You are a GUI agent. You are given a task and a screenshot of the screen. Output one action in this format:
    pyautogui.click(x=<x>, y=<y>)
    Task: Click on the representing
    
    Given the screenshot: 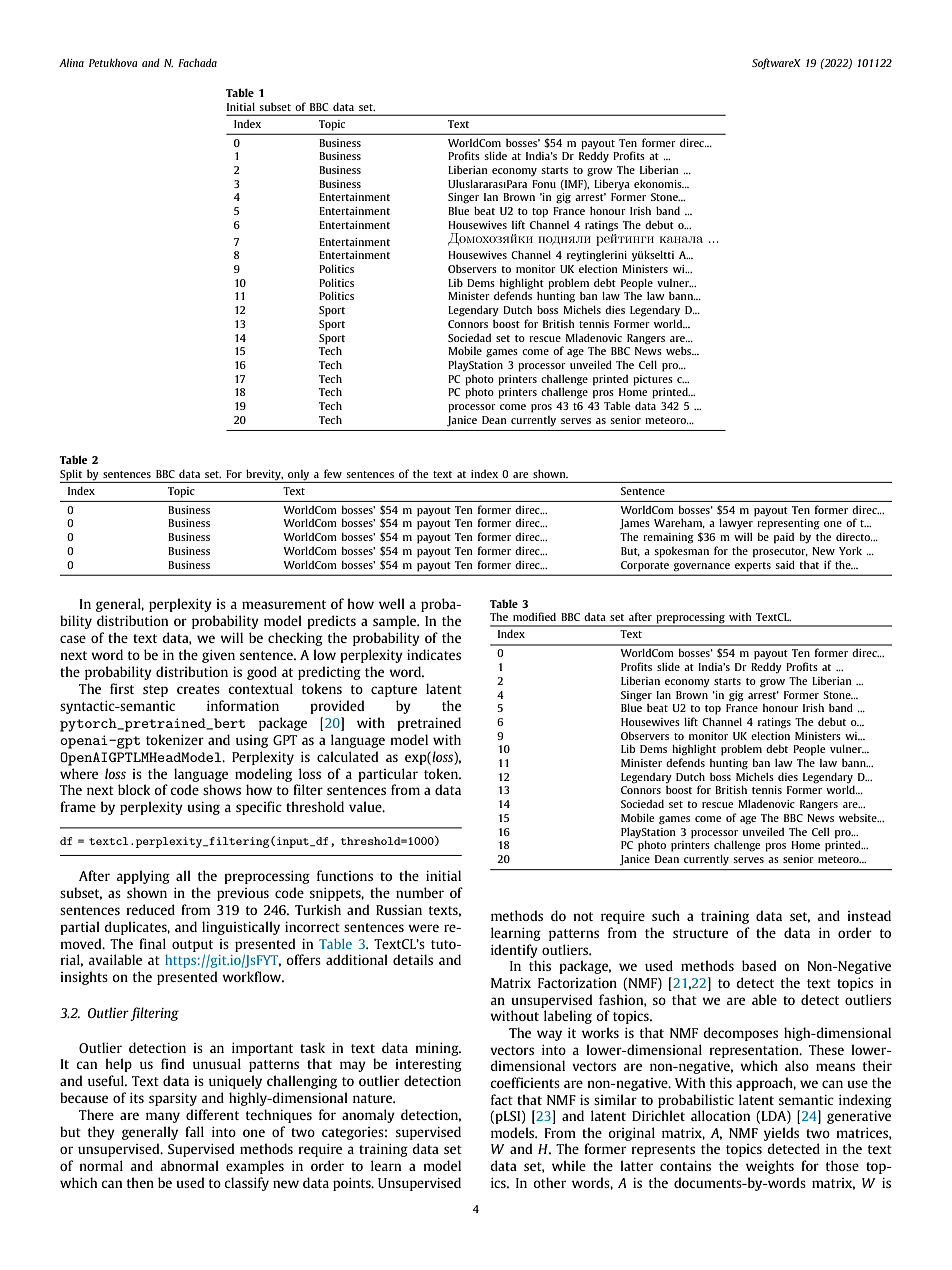 What is the action you would take?
    pyautogui.click(x=788, y=524)
